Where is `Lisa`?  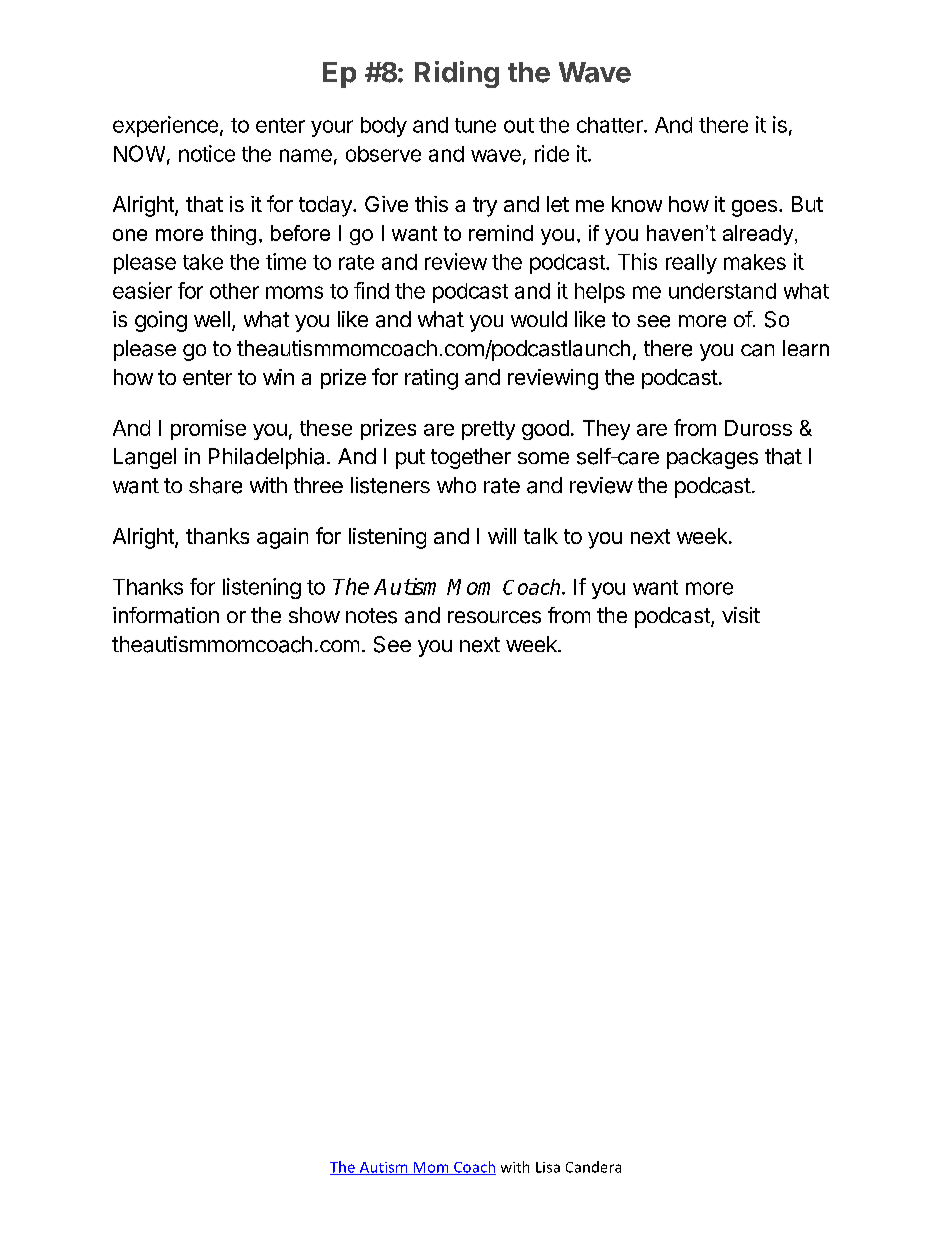
Lisa is located at coordinates (548, 1167).
